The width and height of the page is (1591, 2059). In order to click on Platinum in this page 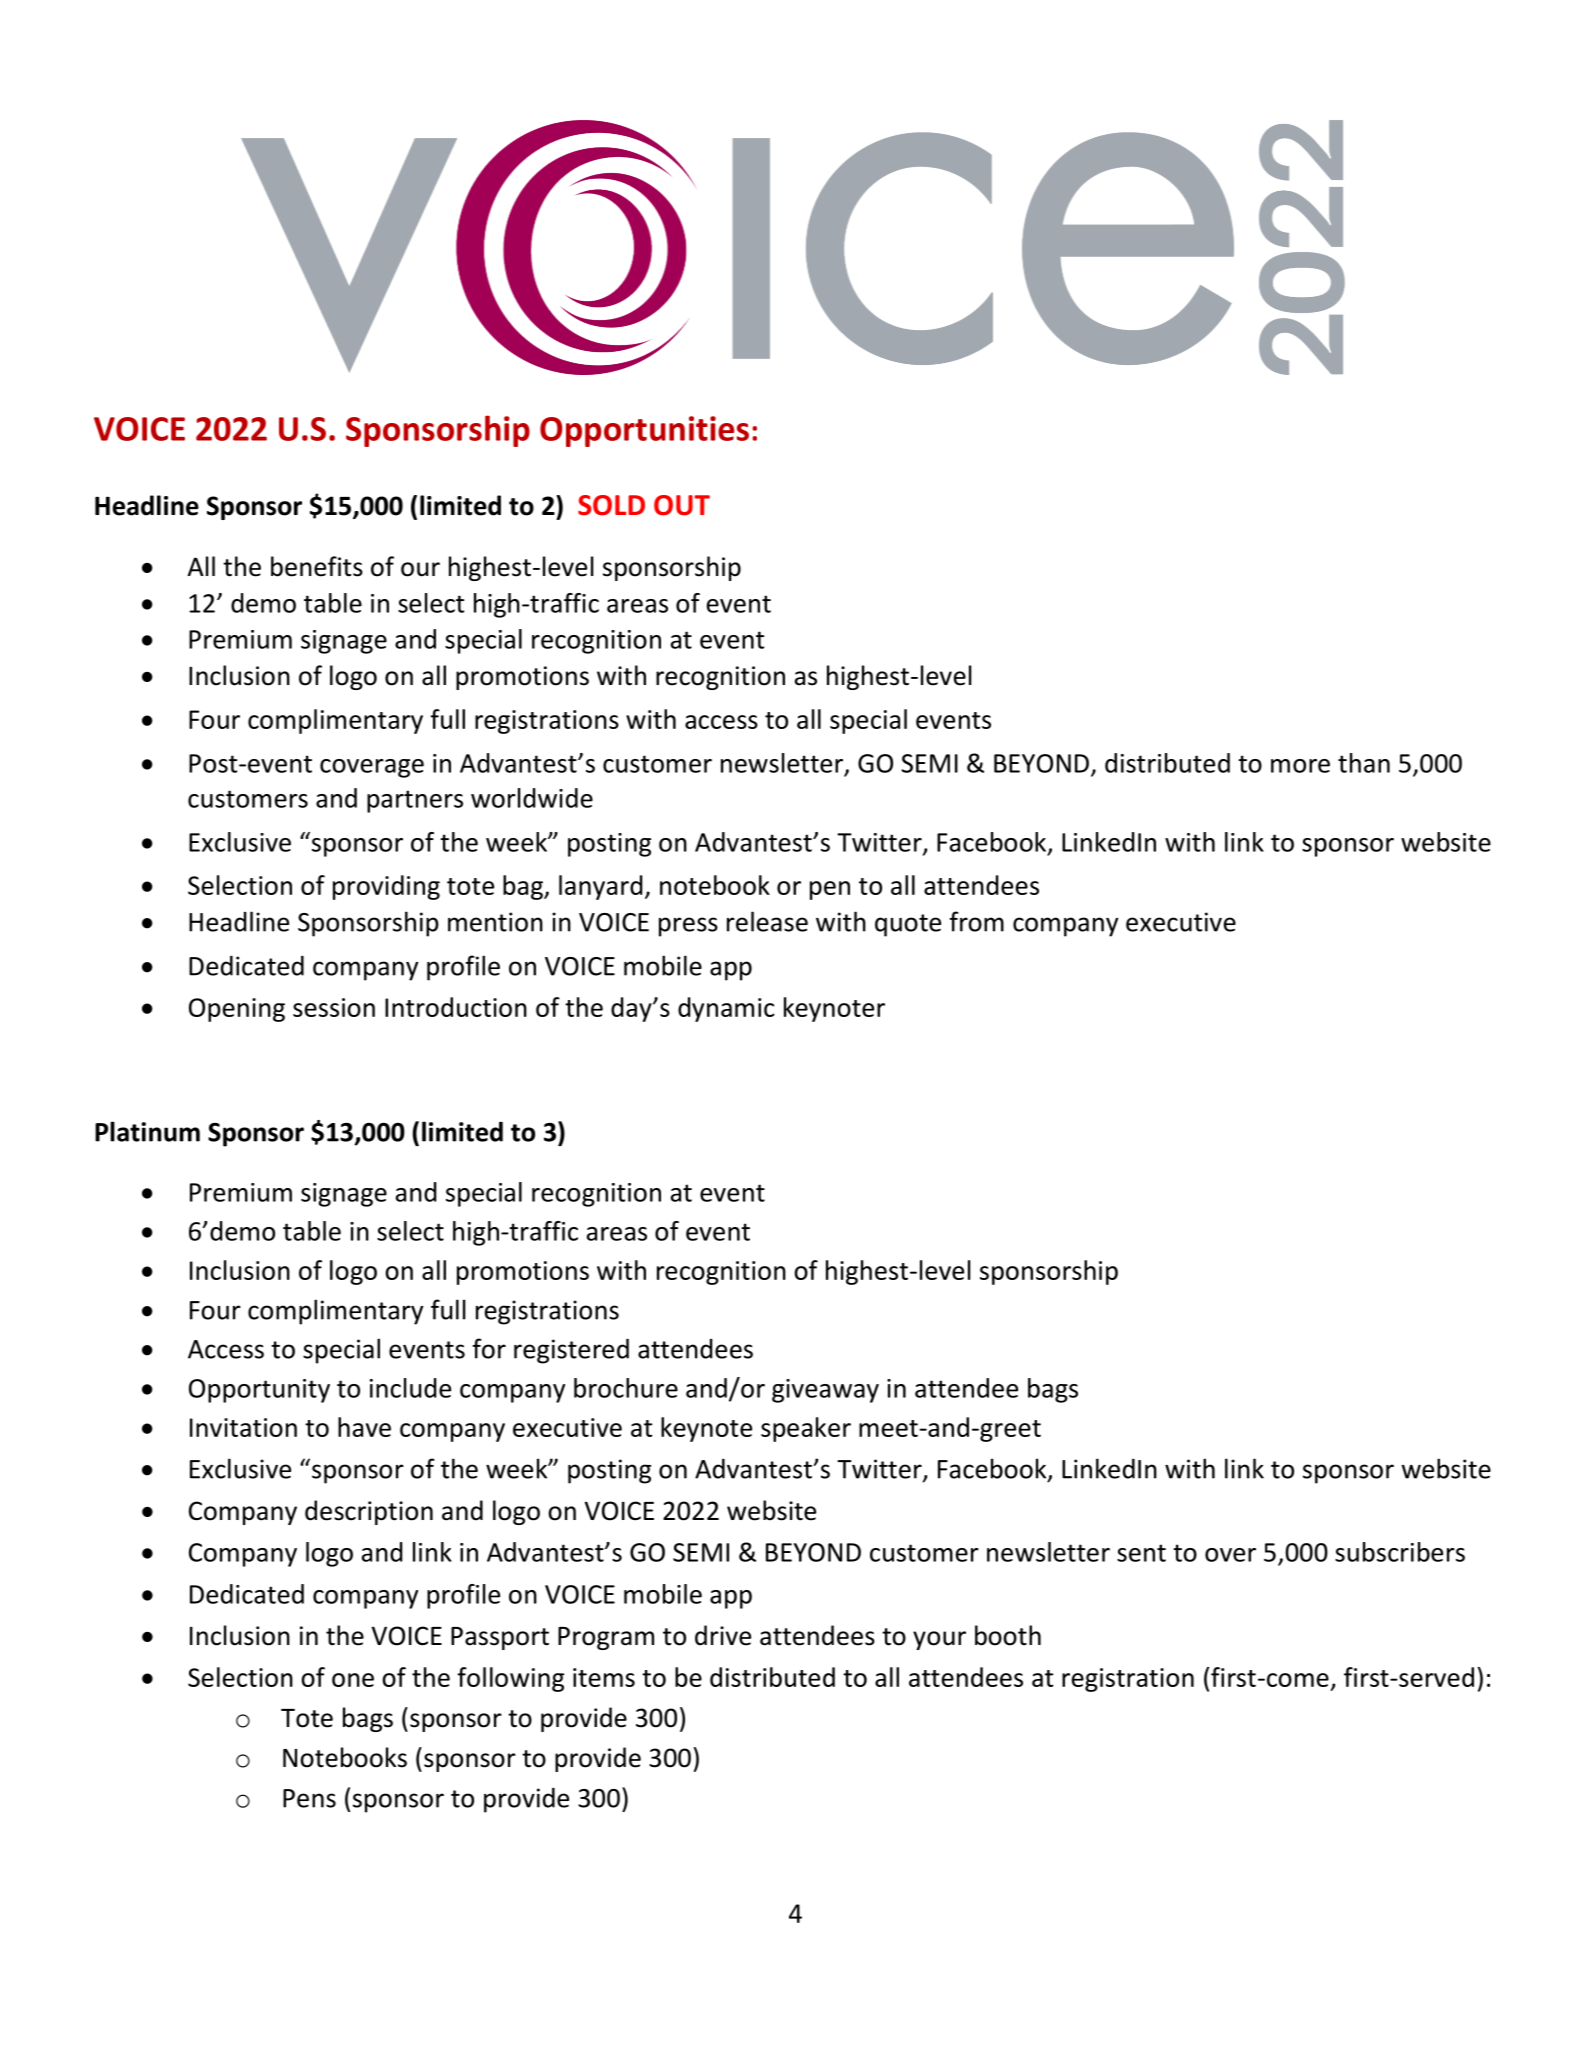, I will do `click(147, 1131)`.
